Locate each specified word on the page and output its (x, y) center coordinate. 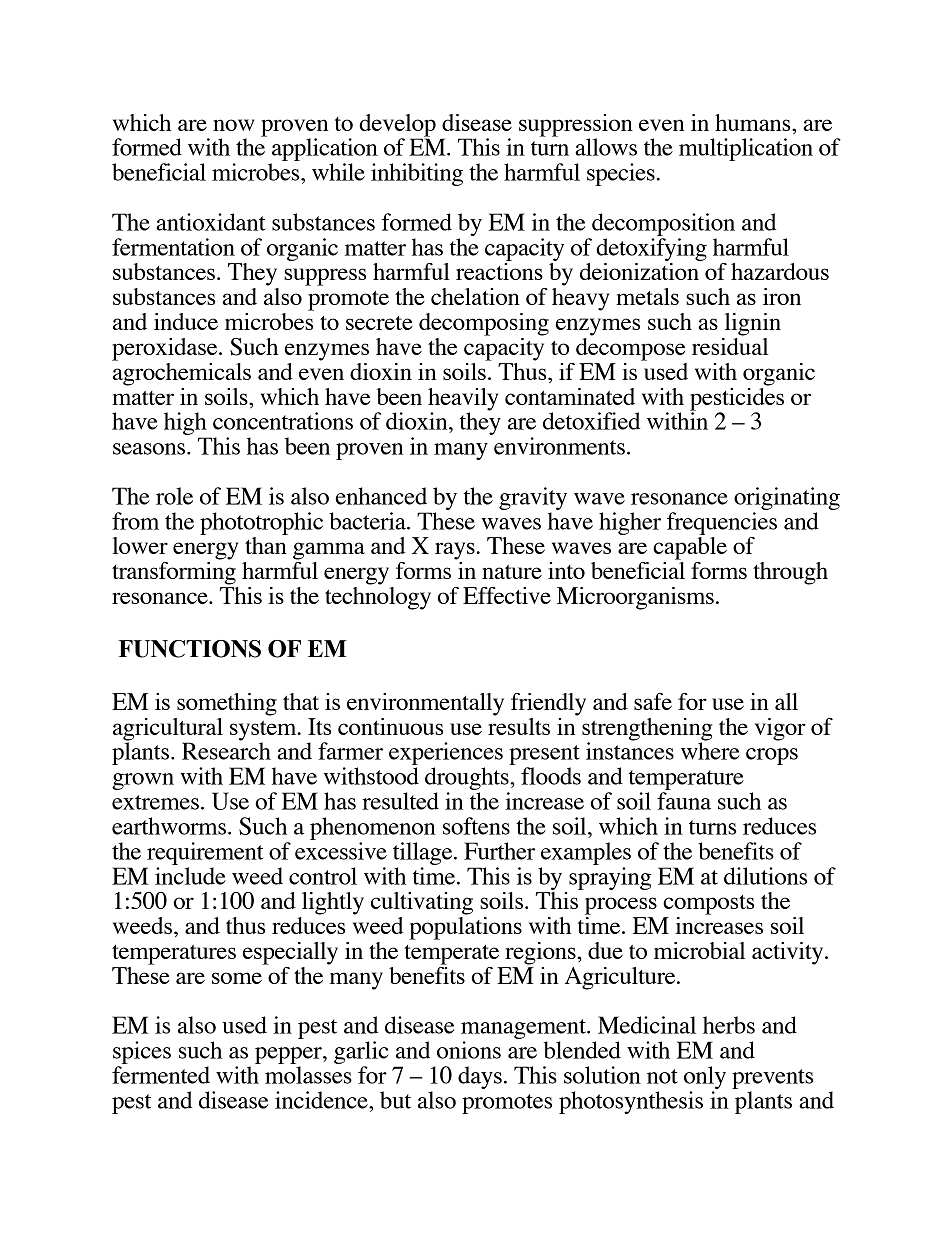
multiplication (746, 149)
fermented (161, 1075)
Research (226, 750)
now (234, 125)
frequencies (722, 523)
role (174, 496)
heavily (463, 400)
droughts (468, 780)
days (480, 1077)
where (710, 750)
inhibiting (417, 174)
